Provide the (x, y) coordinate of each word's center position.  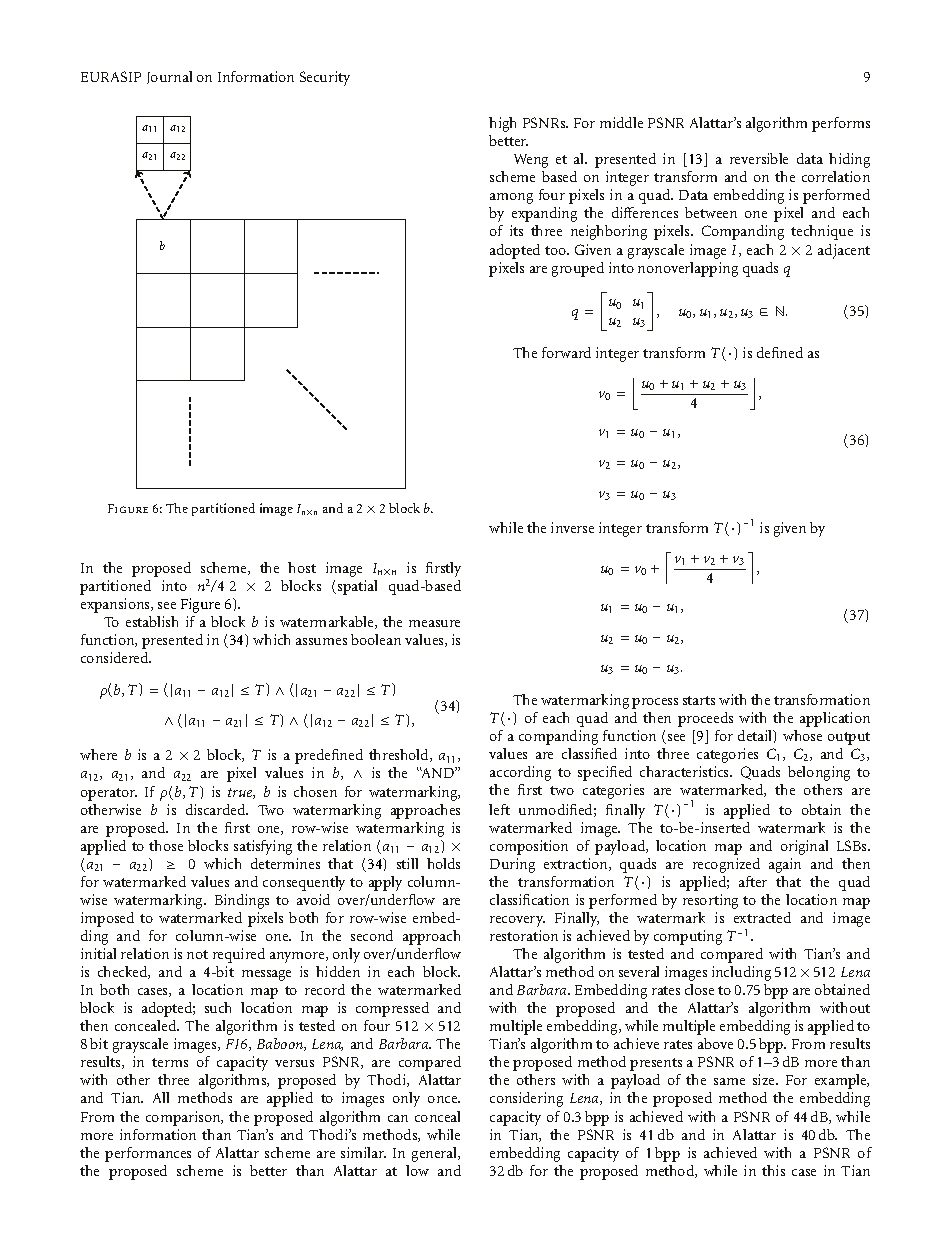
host (302, 567)
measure (434, 623)
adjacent (844, 251)
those (166, 845)
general (436, 1154)
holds (443, 863)
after (753, 881)
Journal (169, 77)
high (502, 124)
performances (148, 1154)
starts (699, 700)
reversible (759, 158)
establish (152, 621)
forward (566, 352)
